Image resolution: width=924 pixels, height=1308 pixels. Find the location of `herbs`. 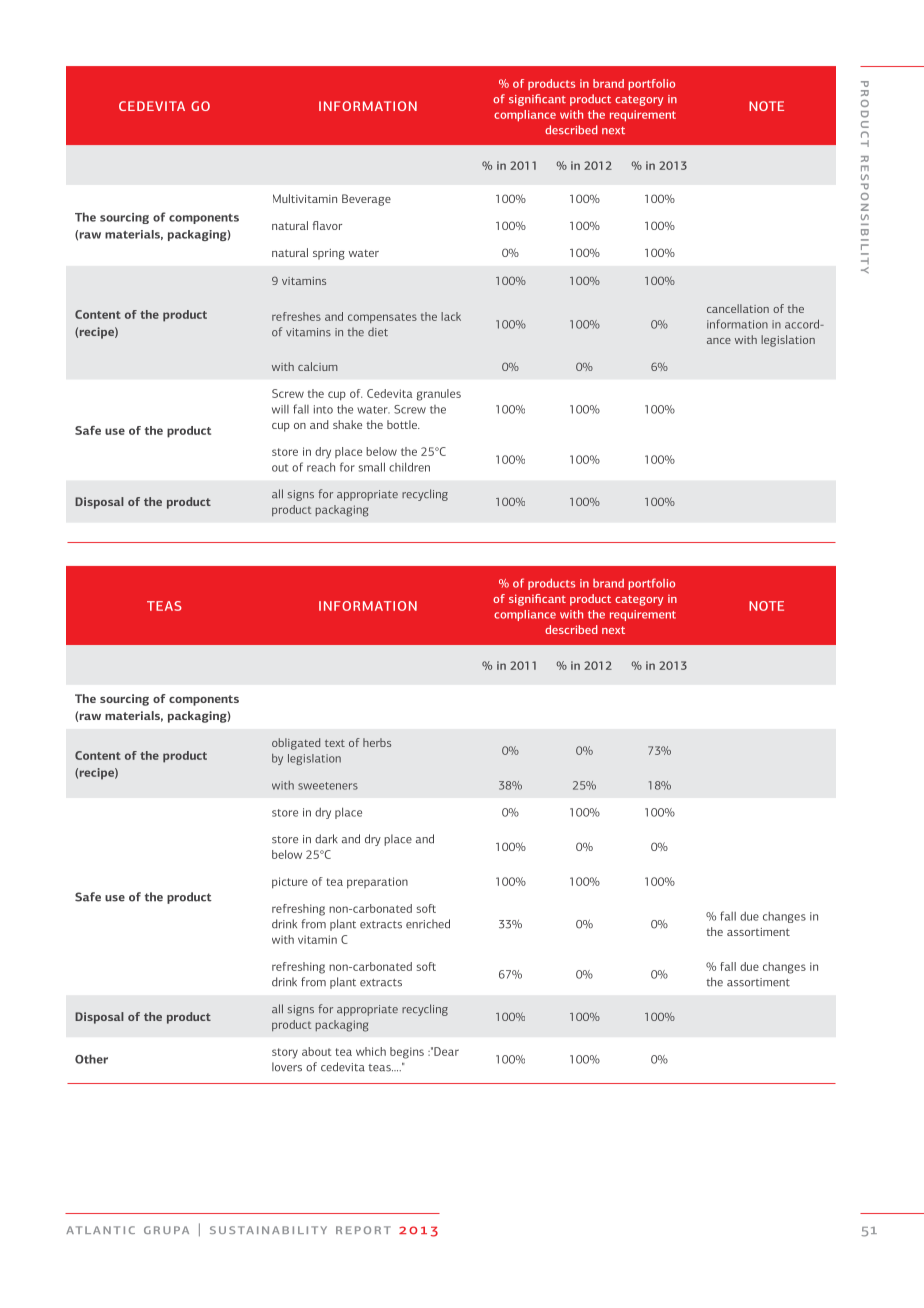

herbs is located at coordinates (377, 742).
